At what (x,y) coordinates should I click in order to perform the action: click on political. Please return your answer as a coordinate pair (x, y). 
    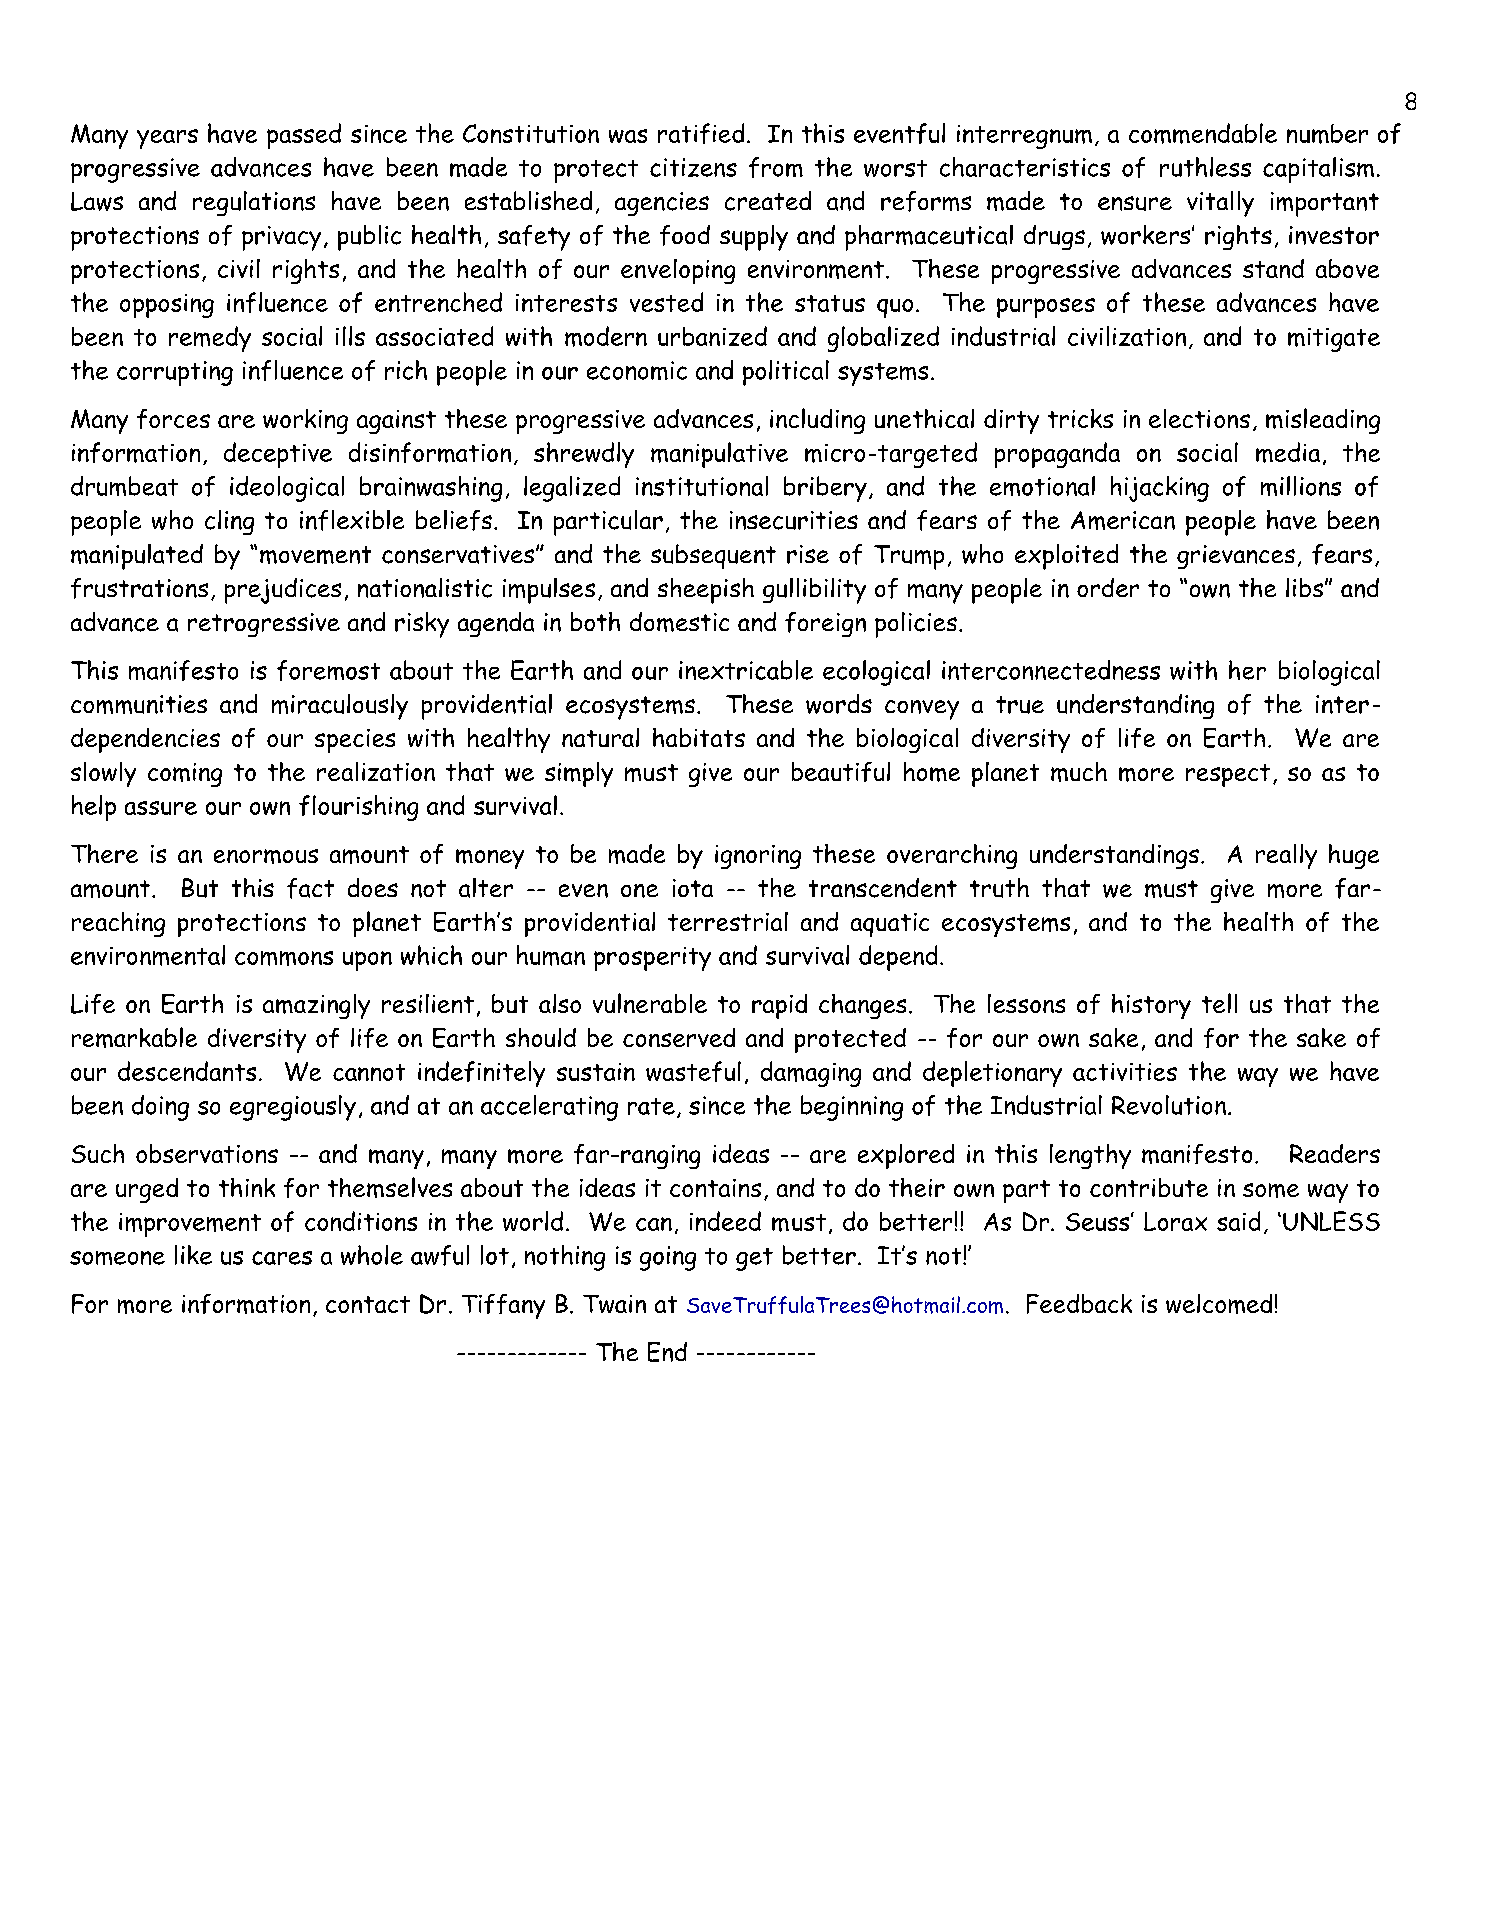
    Looking at the image, I should click on (786, 373).
